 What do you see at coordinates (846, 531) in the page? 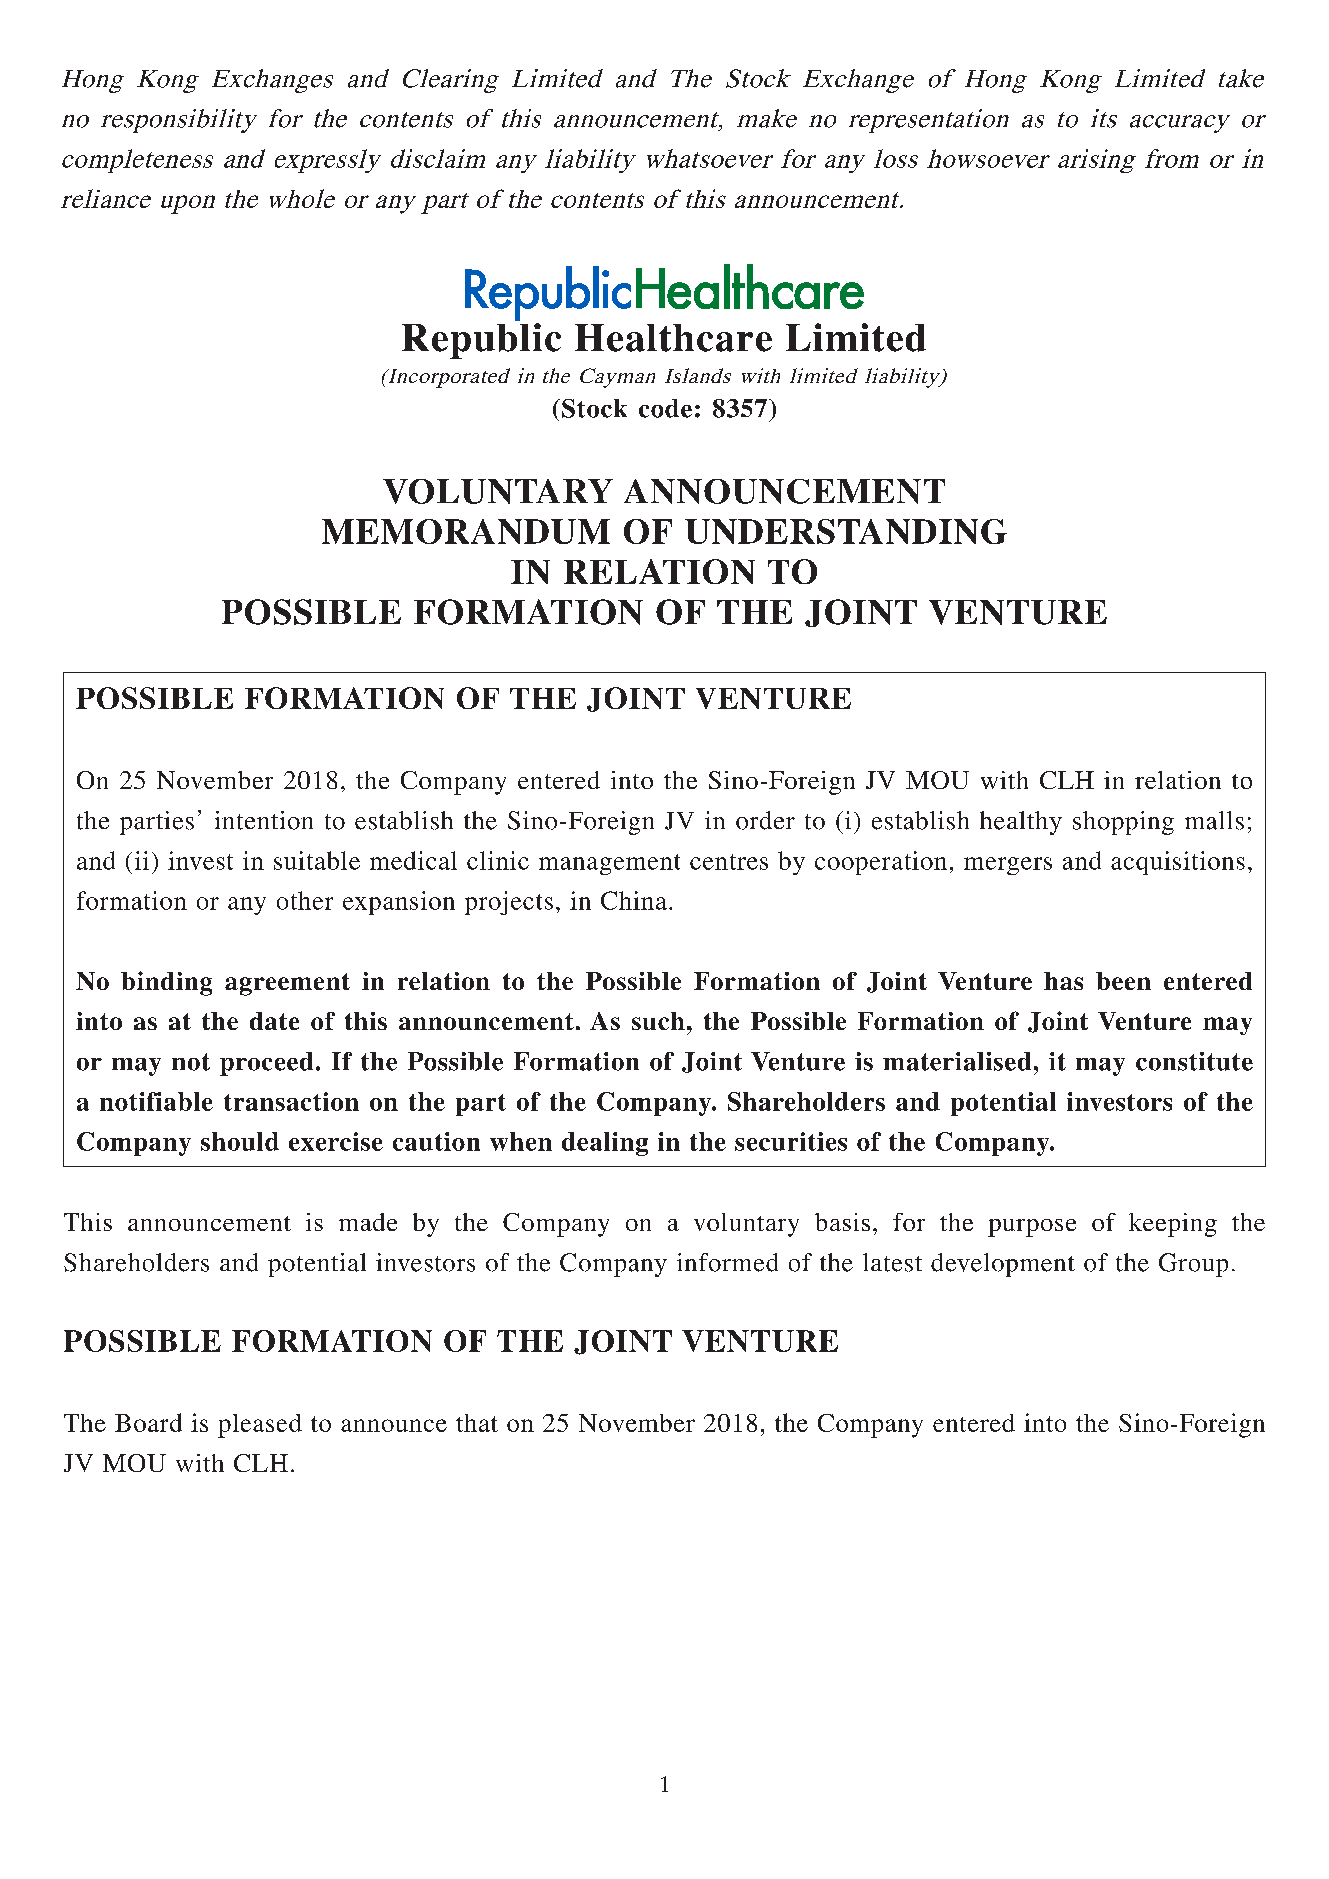
I see `UNDERSTANDING` at bounding box center [846, 531].
